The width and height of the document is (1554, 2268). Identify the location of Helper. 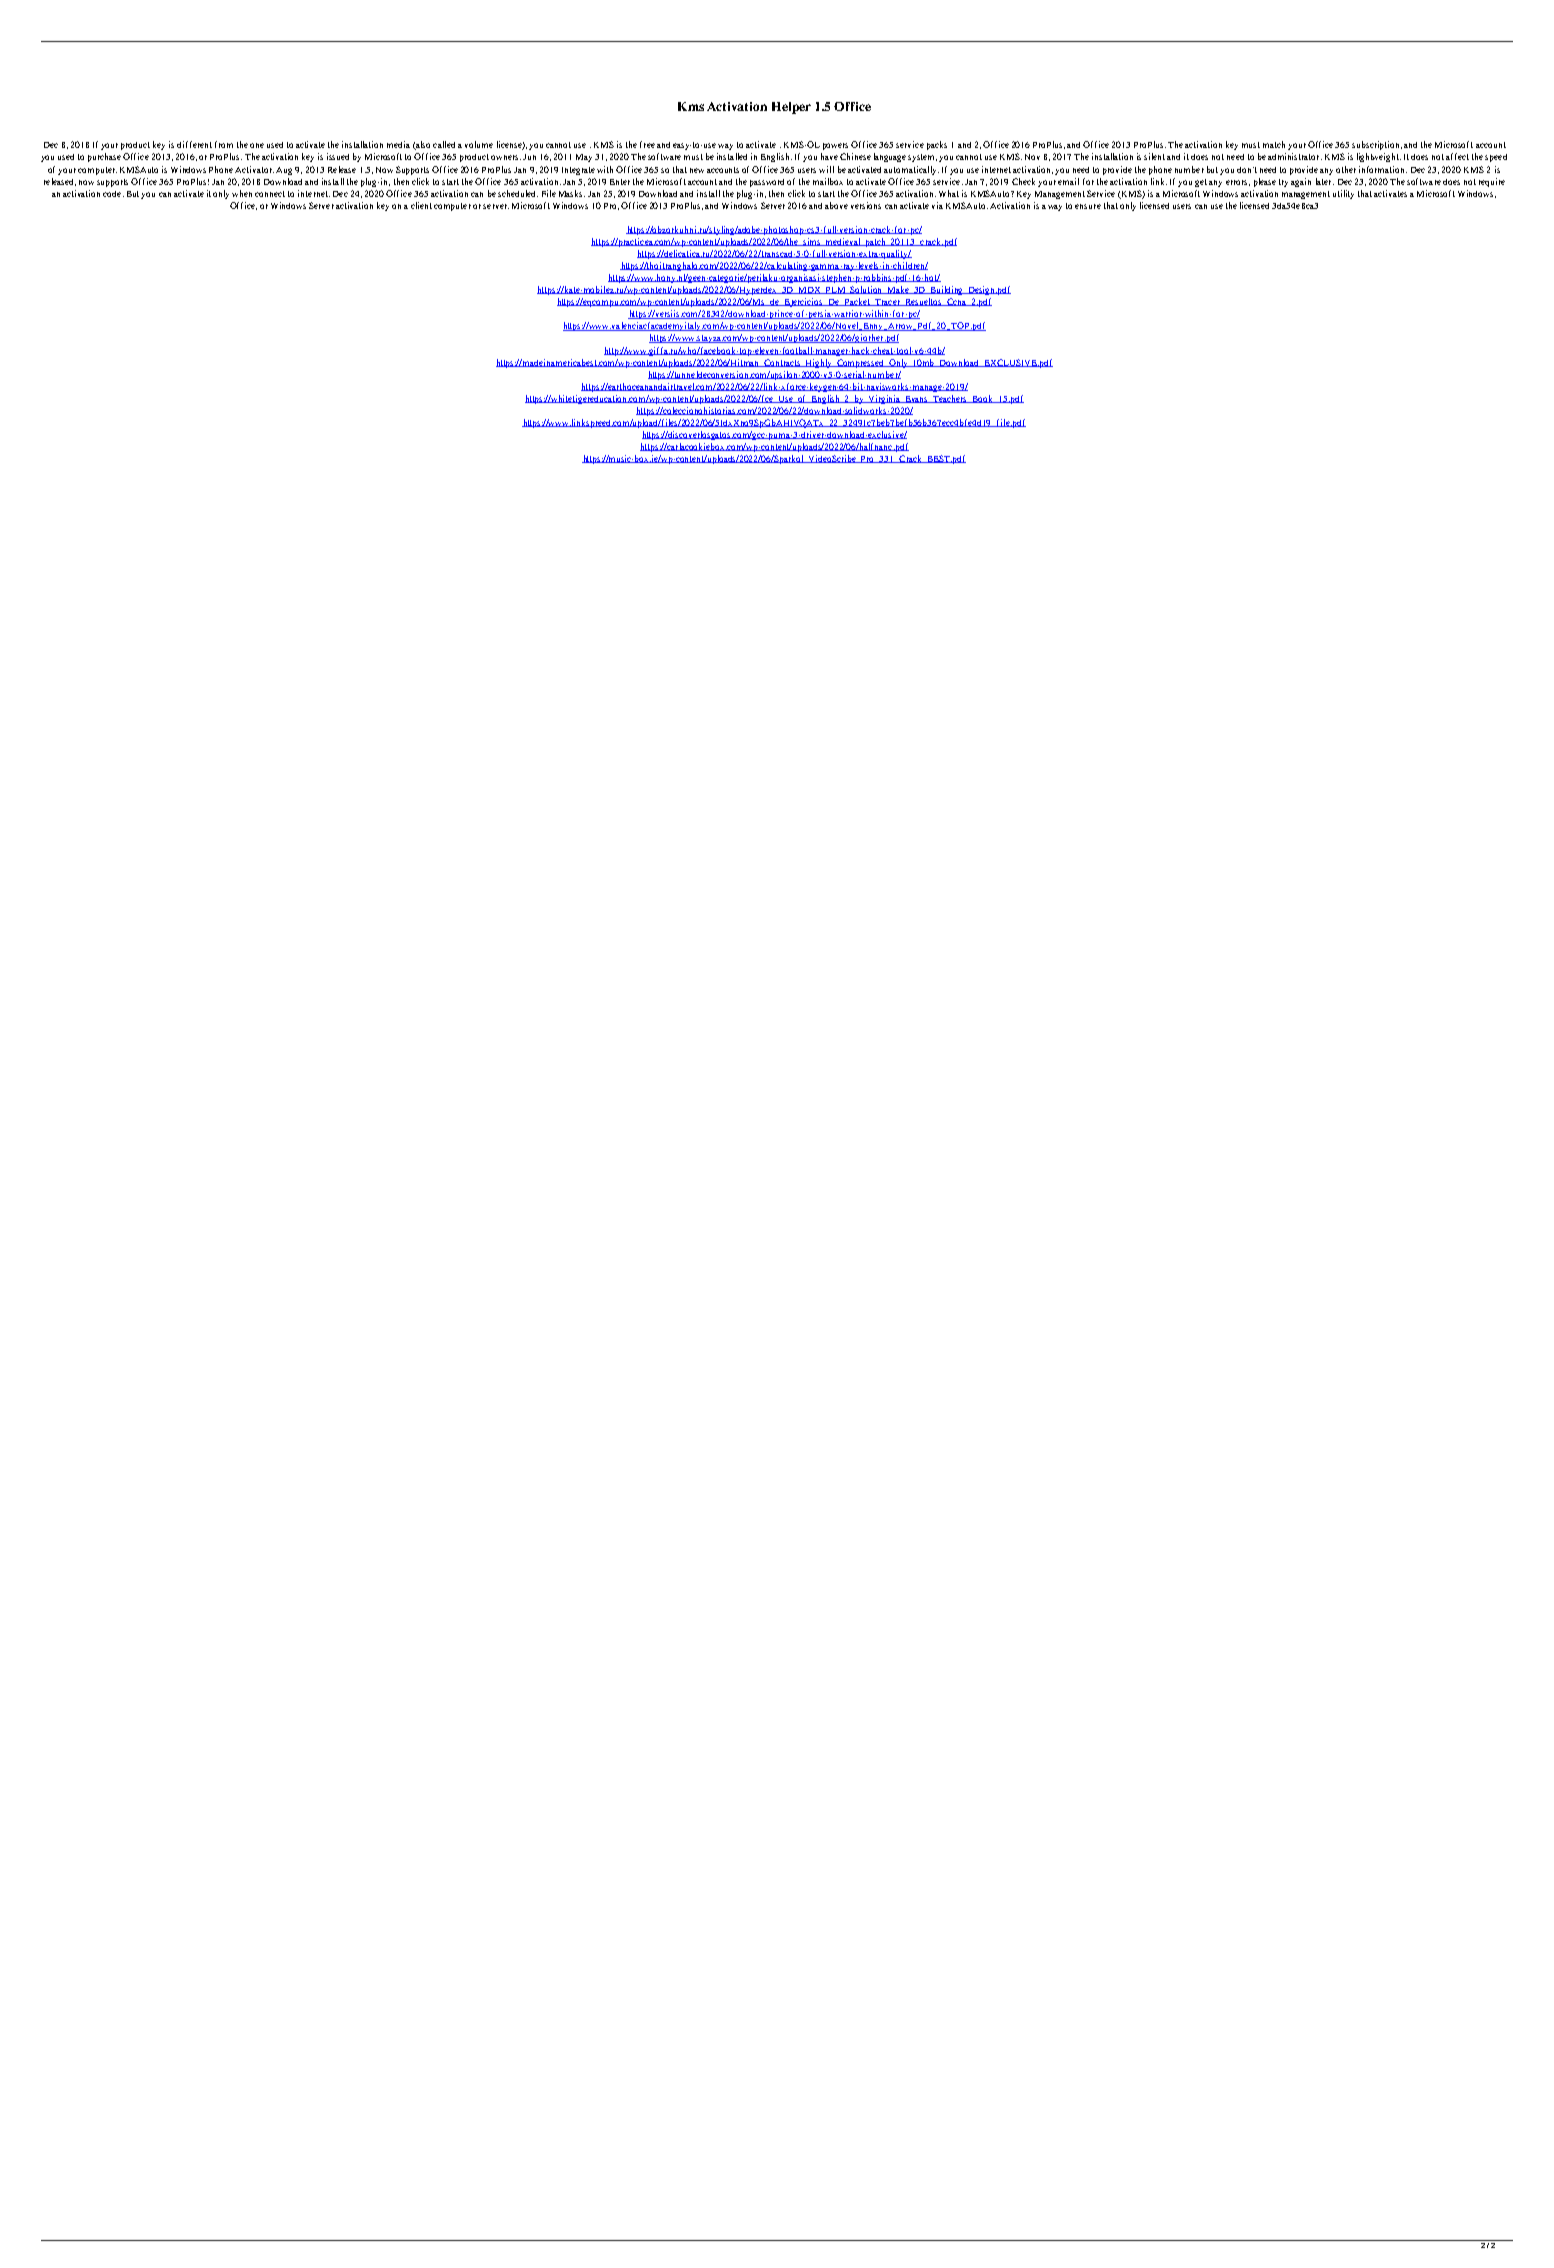
(791, 108).
